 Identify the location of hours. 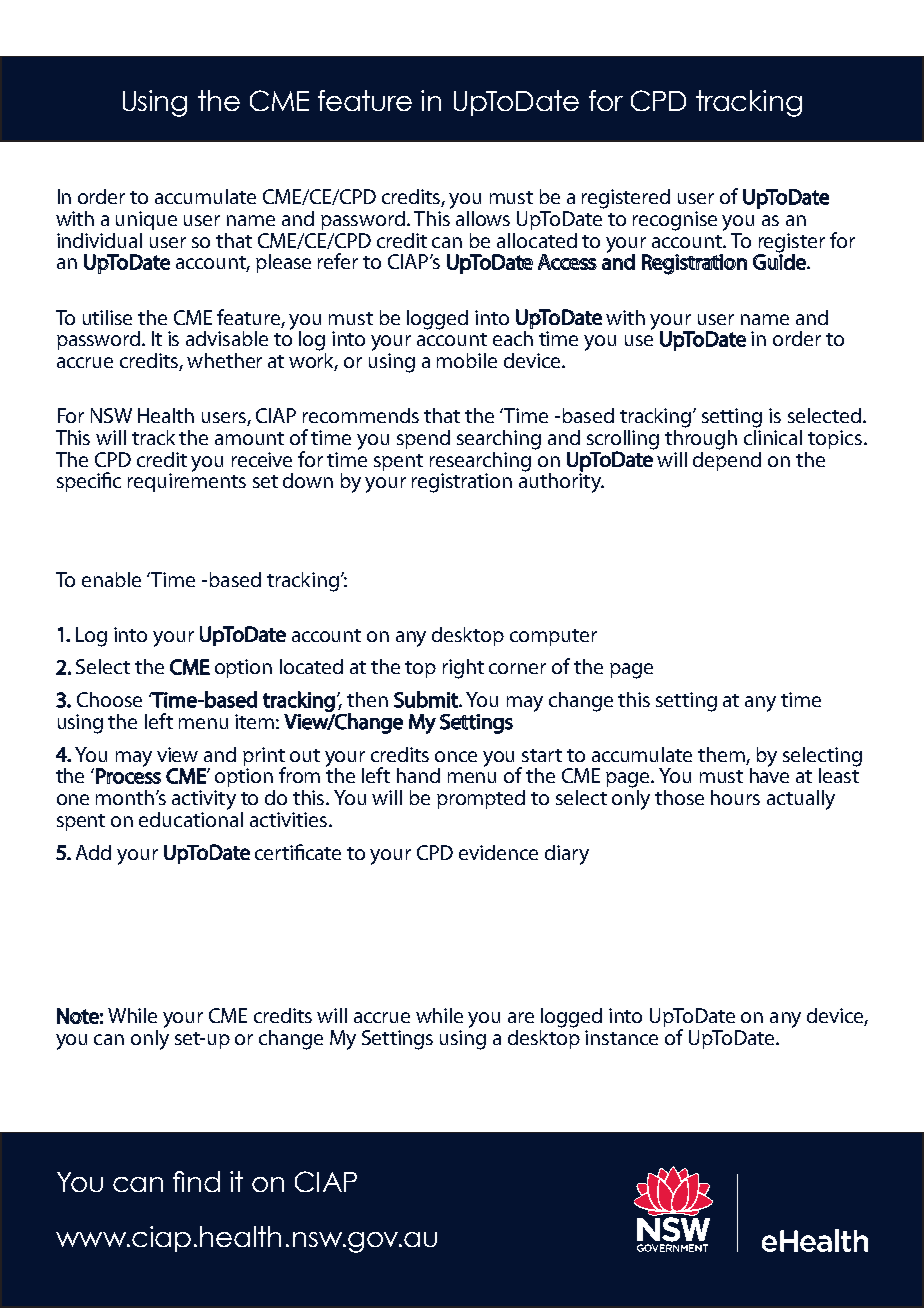
(735, 797).
